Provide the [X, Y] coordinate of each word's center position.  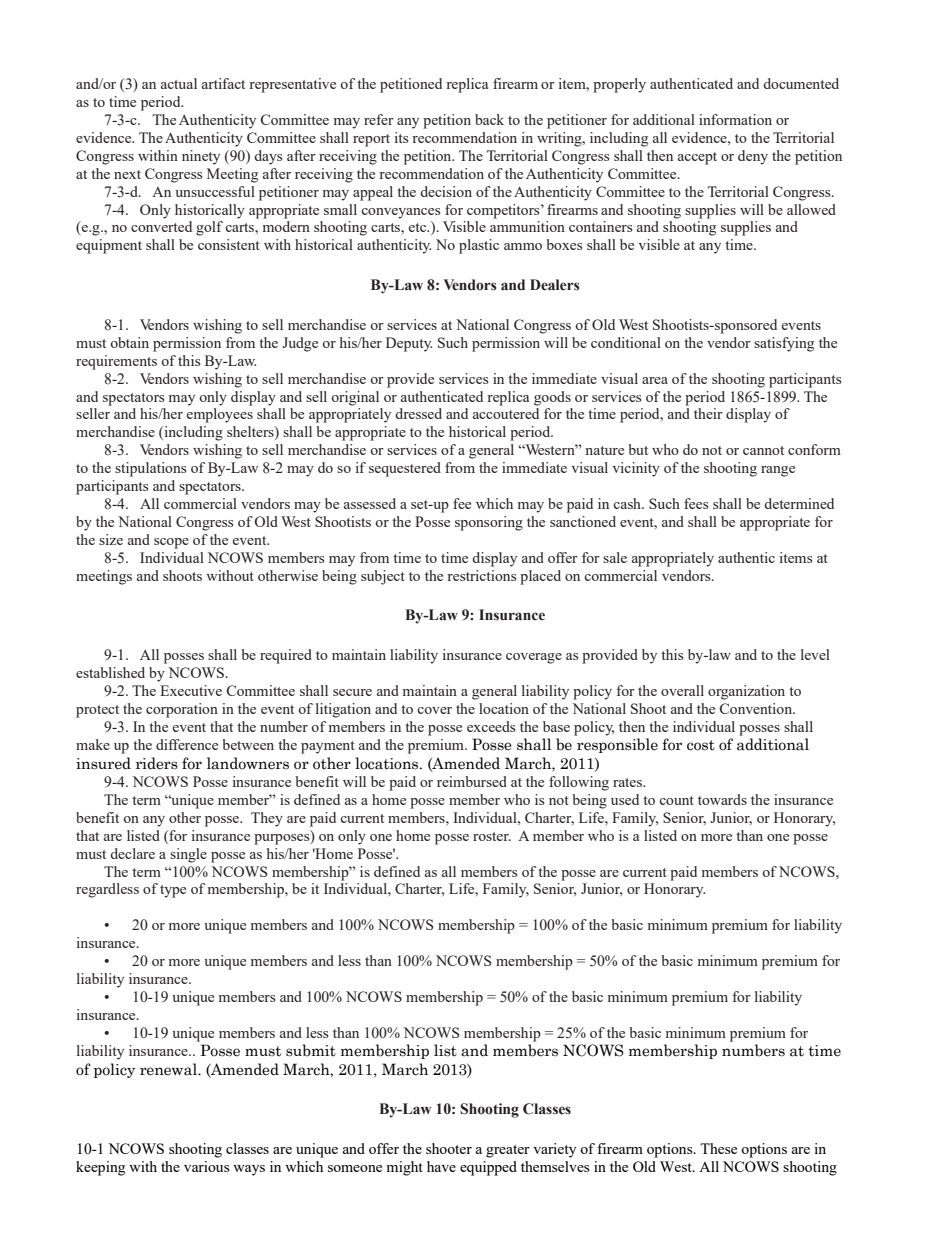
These [718, 1148]
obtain [129, 342]
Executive [191, 690]
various [207, 1166]
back [489, 119]
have [441, 1166]
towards [722, 799]
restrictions [481, 575]
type [173, 891]
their [708, 413]
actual [179, 83]
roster [492, 836]
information [735, 119]
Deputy [409, 344]
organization [746, 692]
